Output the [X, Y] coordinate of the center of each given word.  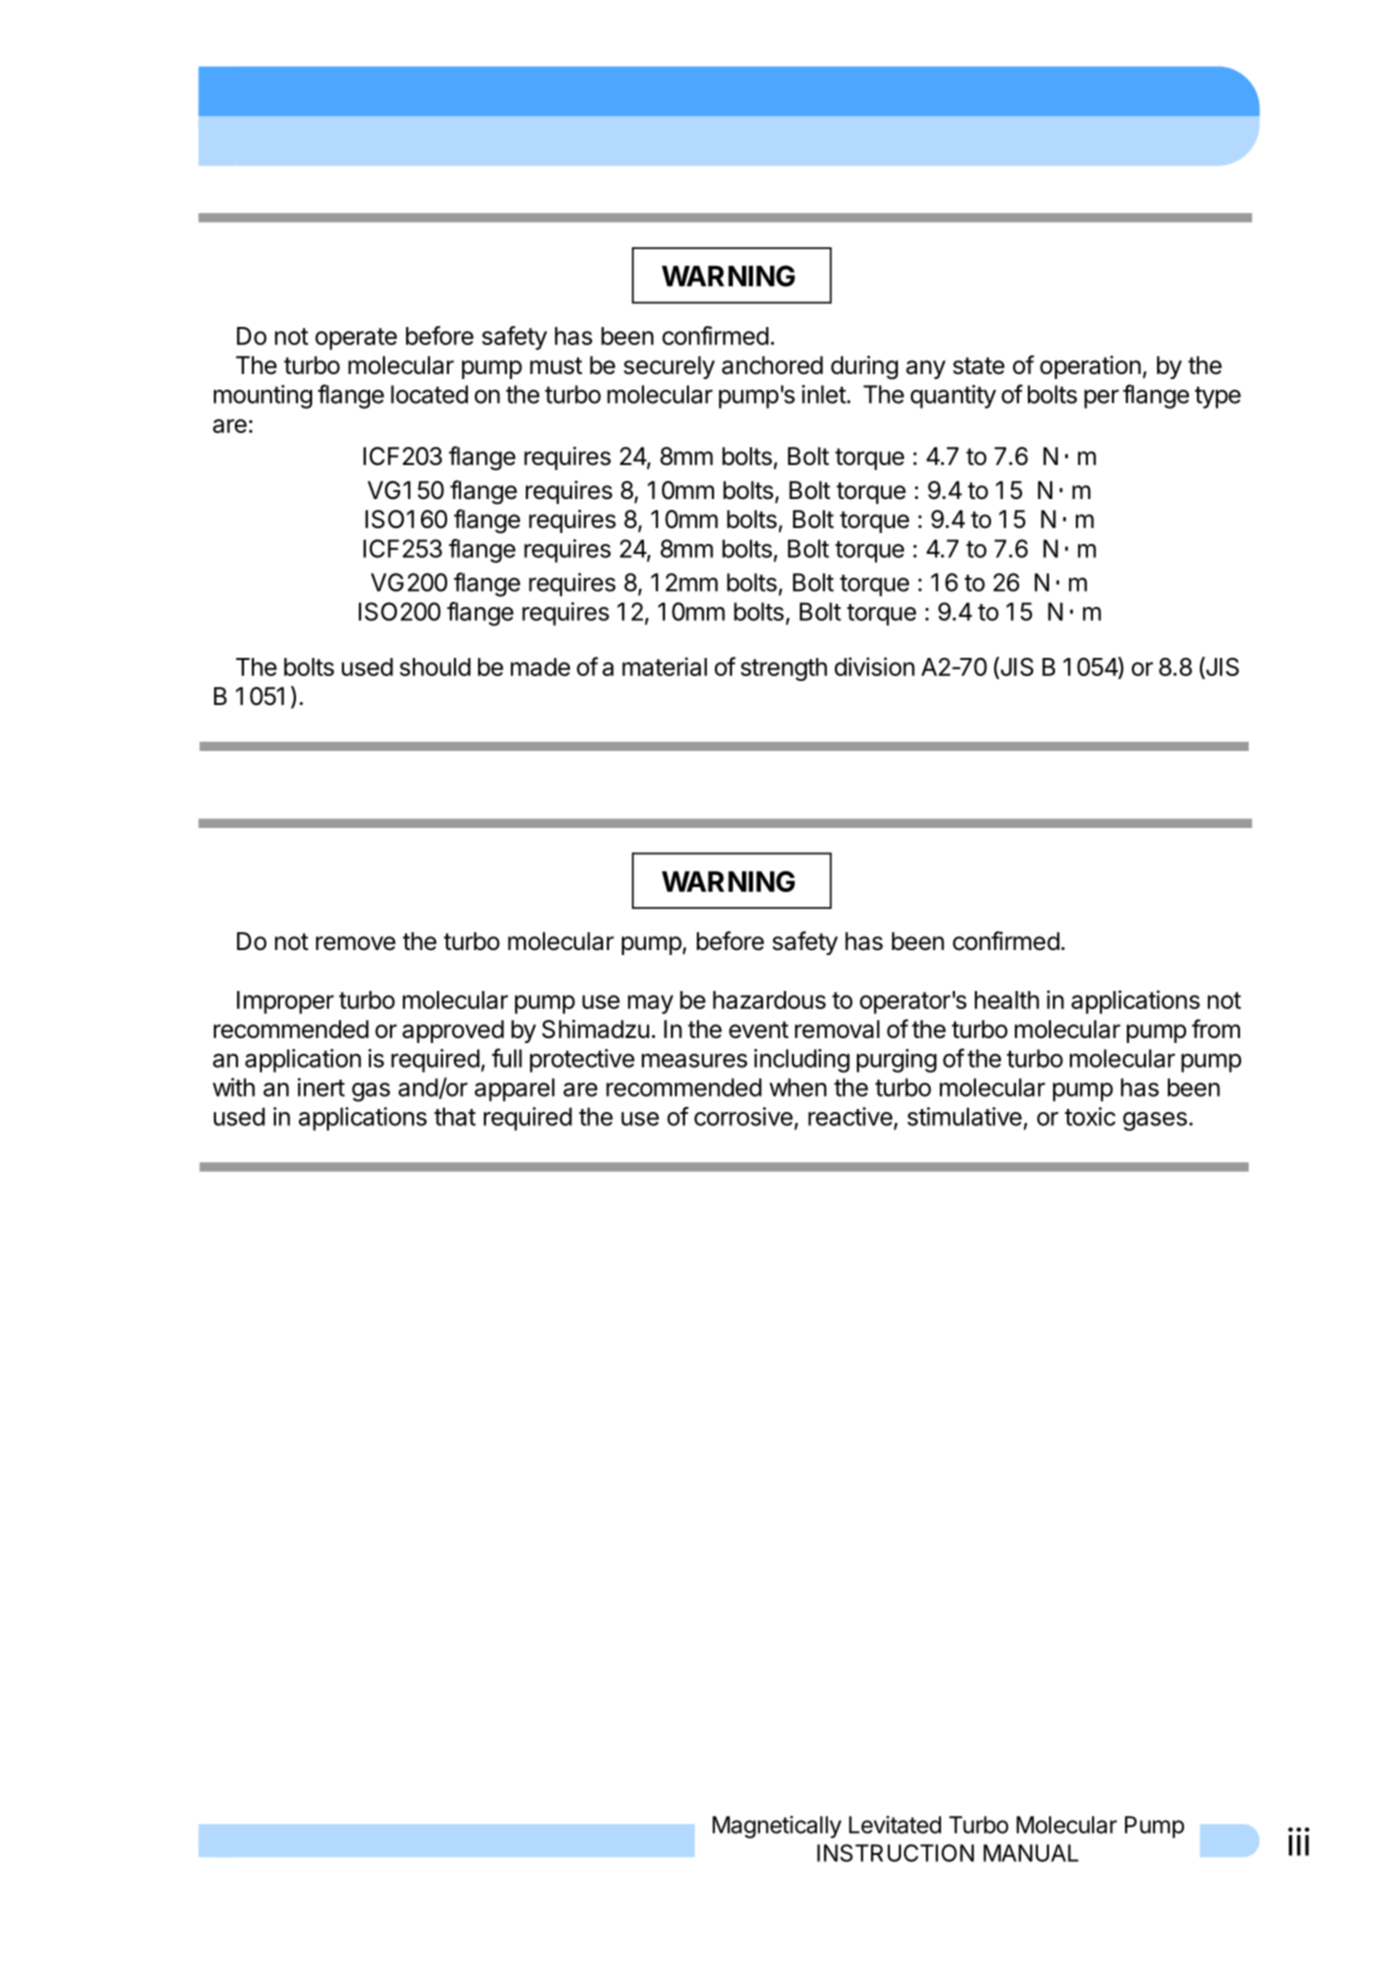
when [798, 1087]
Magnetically [776, 1827]
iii [1299, 1841]
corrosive [743, 1116]
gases [1155, 1121]
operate [356, 339]
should [435, 667]
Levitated [895, 1825]
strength [784, 669]
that [455, 1116]
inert [321, 1087]
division [874, 666]
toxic [1090, 1116]
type [1218, 397]
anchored [772, 365]
